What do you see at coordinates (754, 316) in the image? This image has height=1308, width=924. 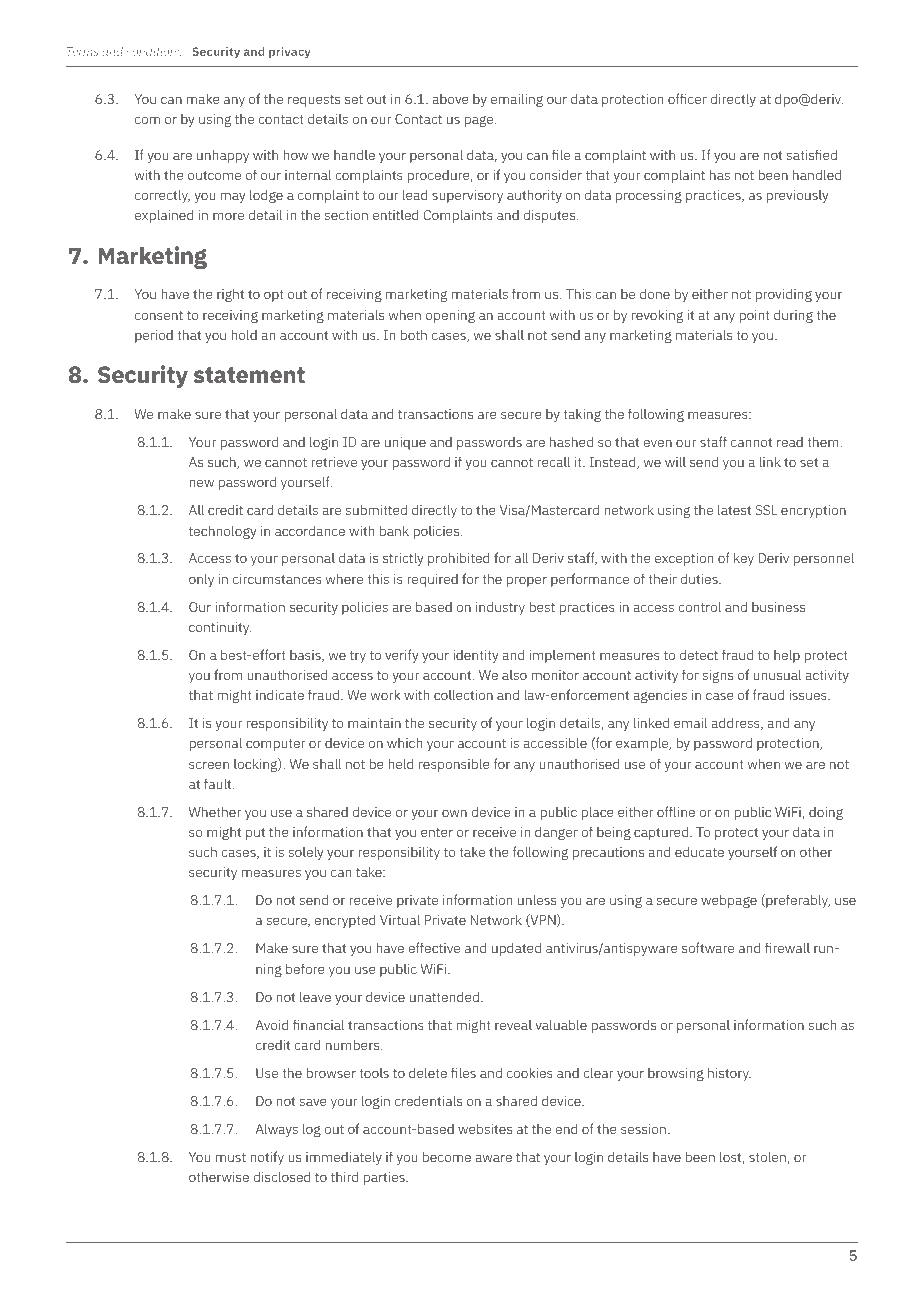 I see `point` at bounding box center [754, 316].
